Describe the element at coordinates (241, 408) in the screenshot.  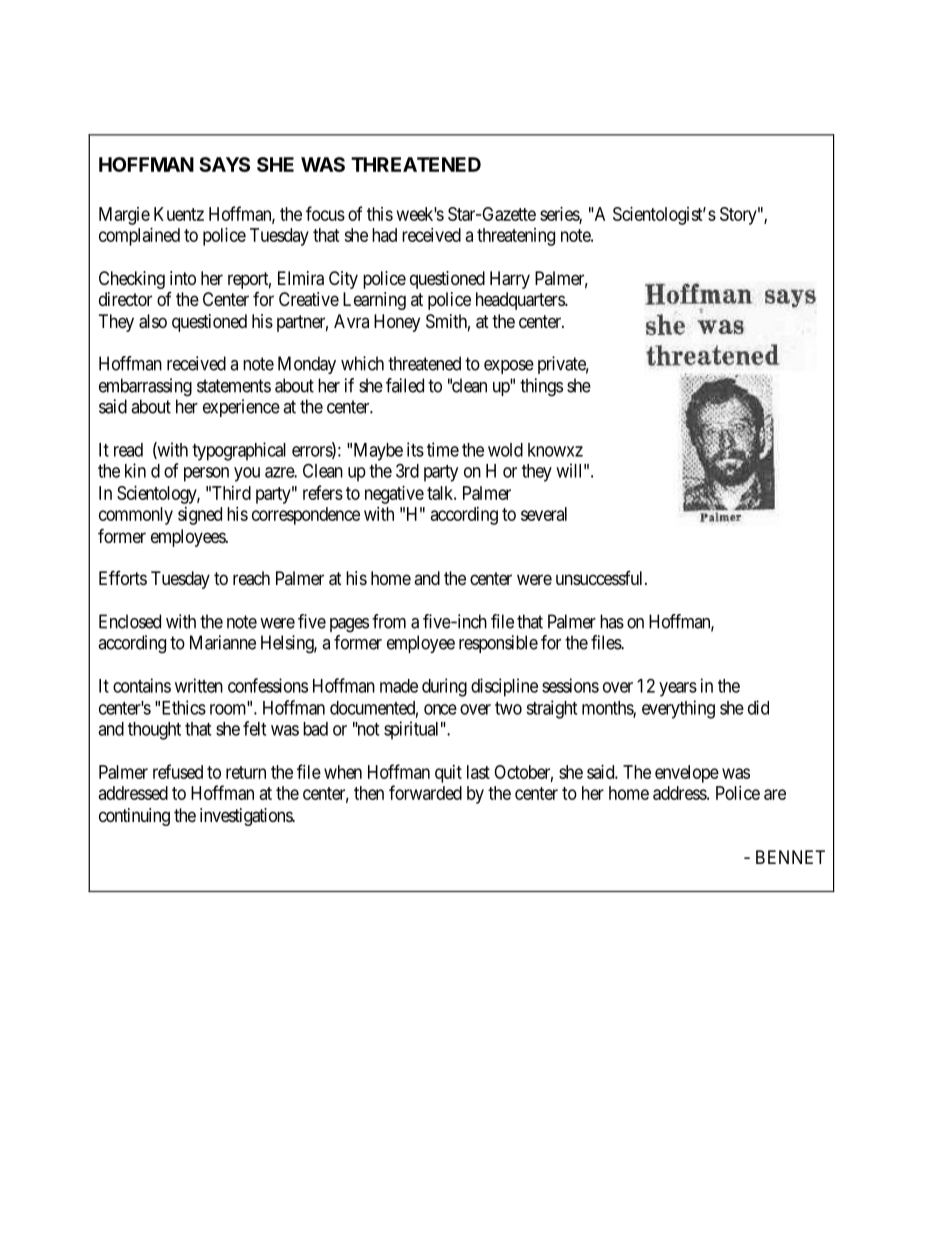
I see `experience` at that location.
